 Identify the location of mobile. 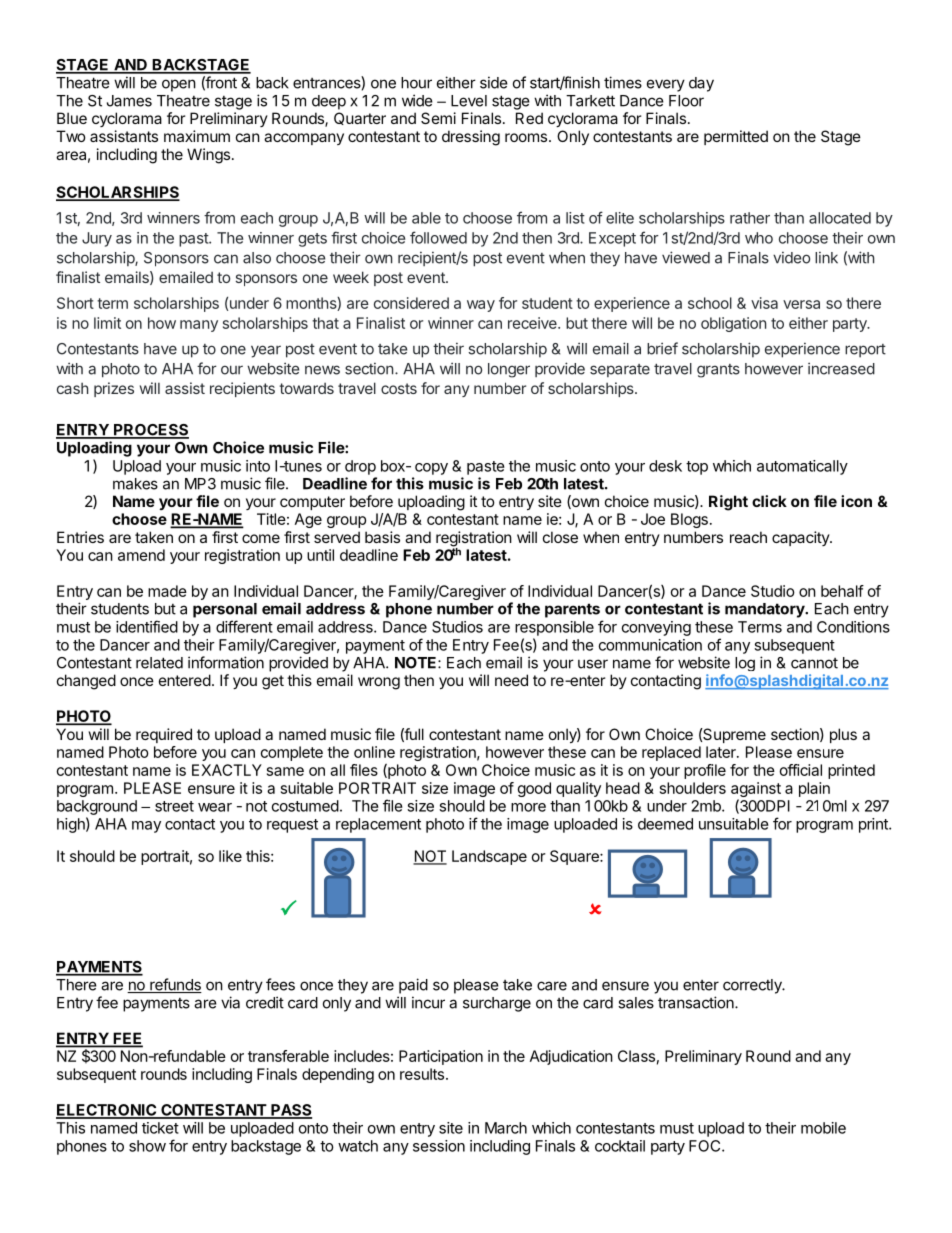
(823, 1128).
